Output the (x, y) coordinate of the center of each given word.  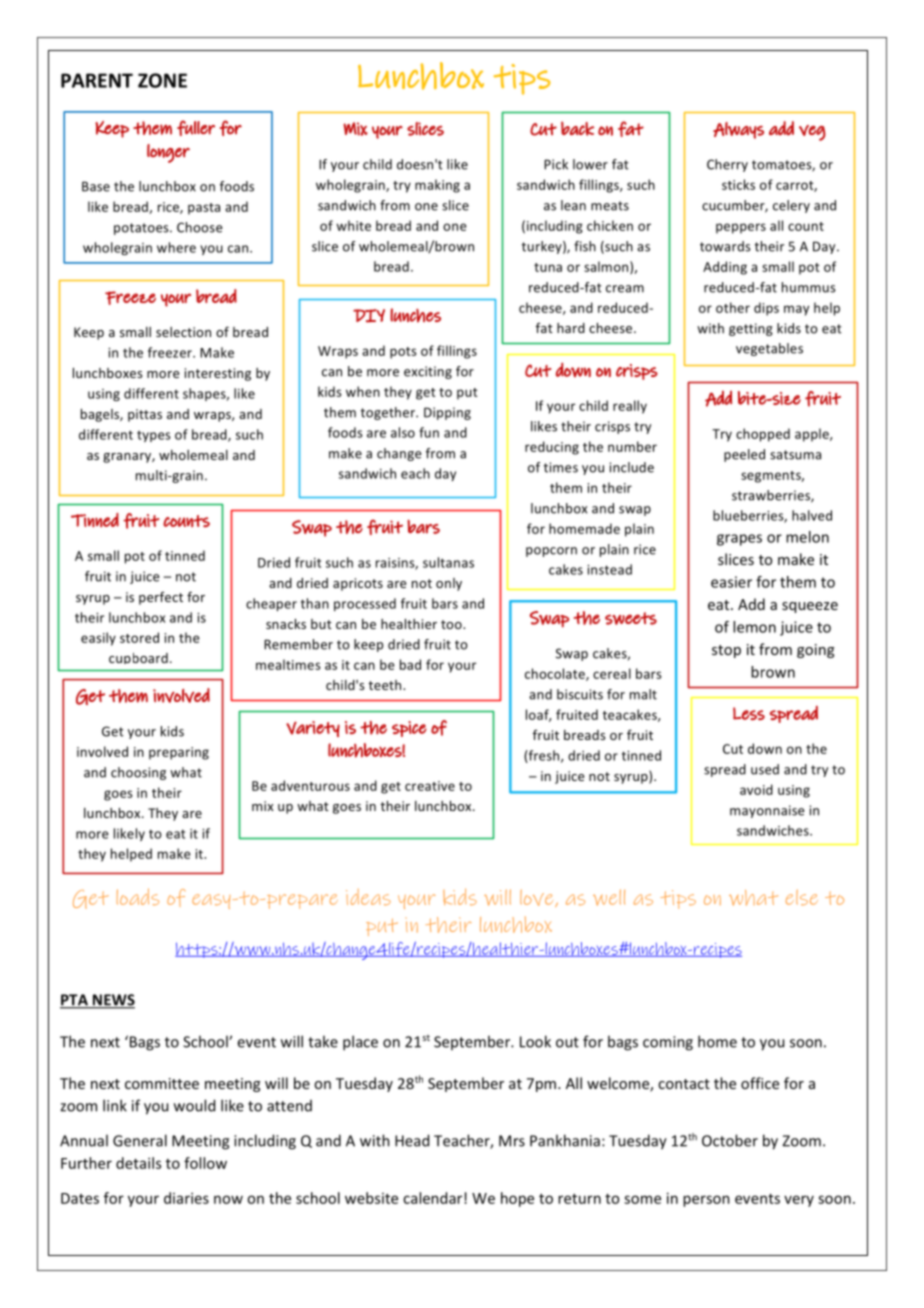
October (730, 1140)
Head (412, 1140)
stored (139, 637)
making (437, 186)
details (138, 1163)
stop (726, 651)
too (452, 624)
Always (738, 130)
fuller (196, 128)
